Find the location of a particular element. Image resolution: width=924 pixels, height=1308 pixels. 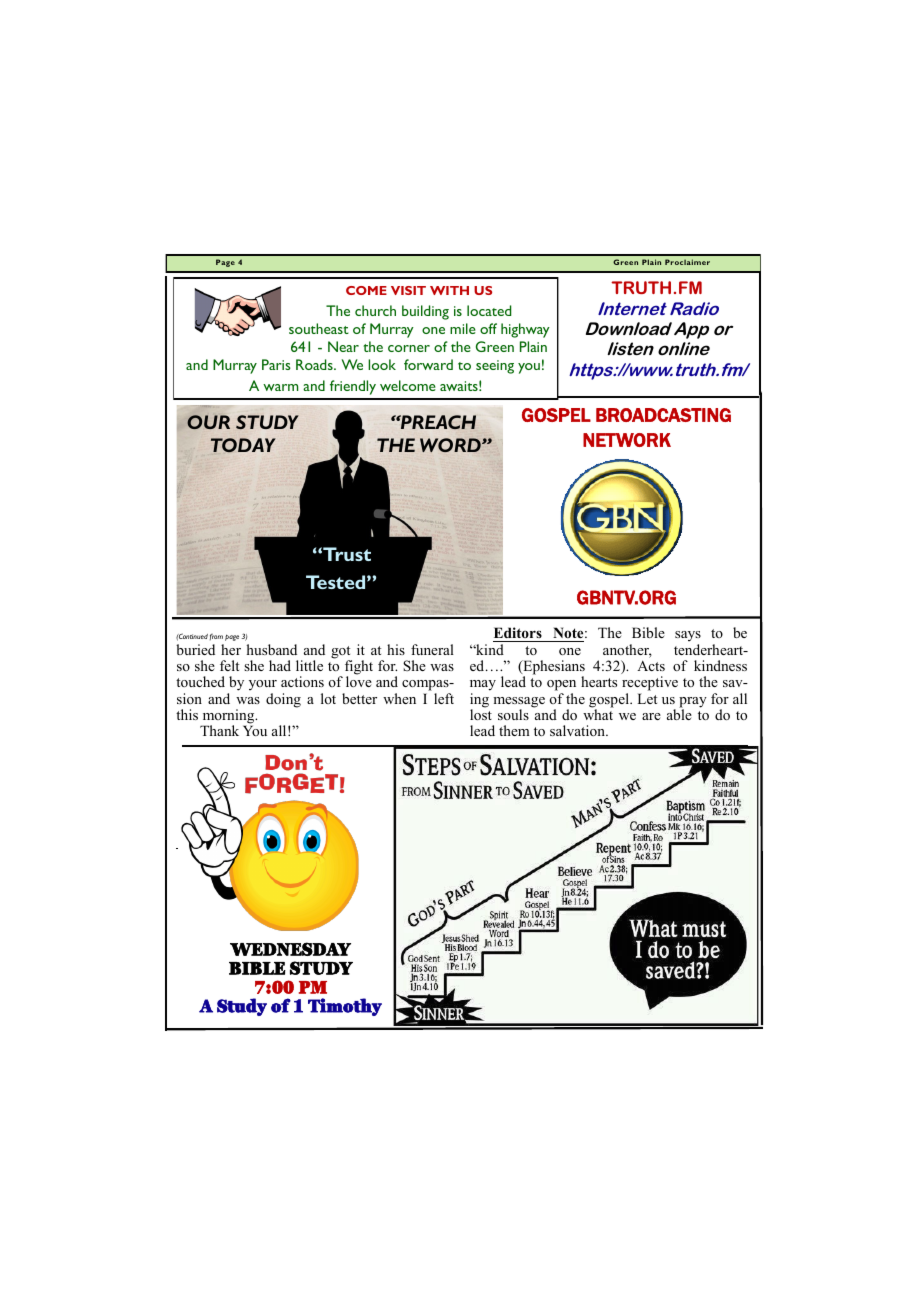

NETWORK is located at coordinates (627, 440).
